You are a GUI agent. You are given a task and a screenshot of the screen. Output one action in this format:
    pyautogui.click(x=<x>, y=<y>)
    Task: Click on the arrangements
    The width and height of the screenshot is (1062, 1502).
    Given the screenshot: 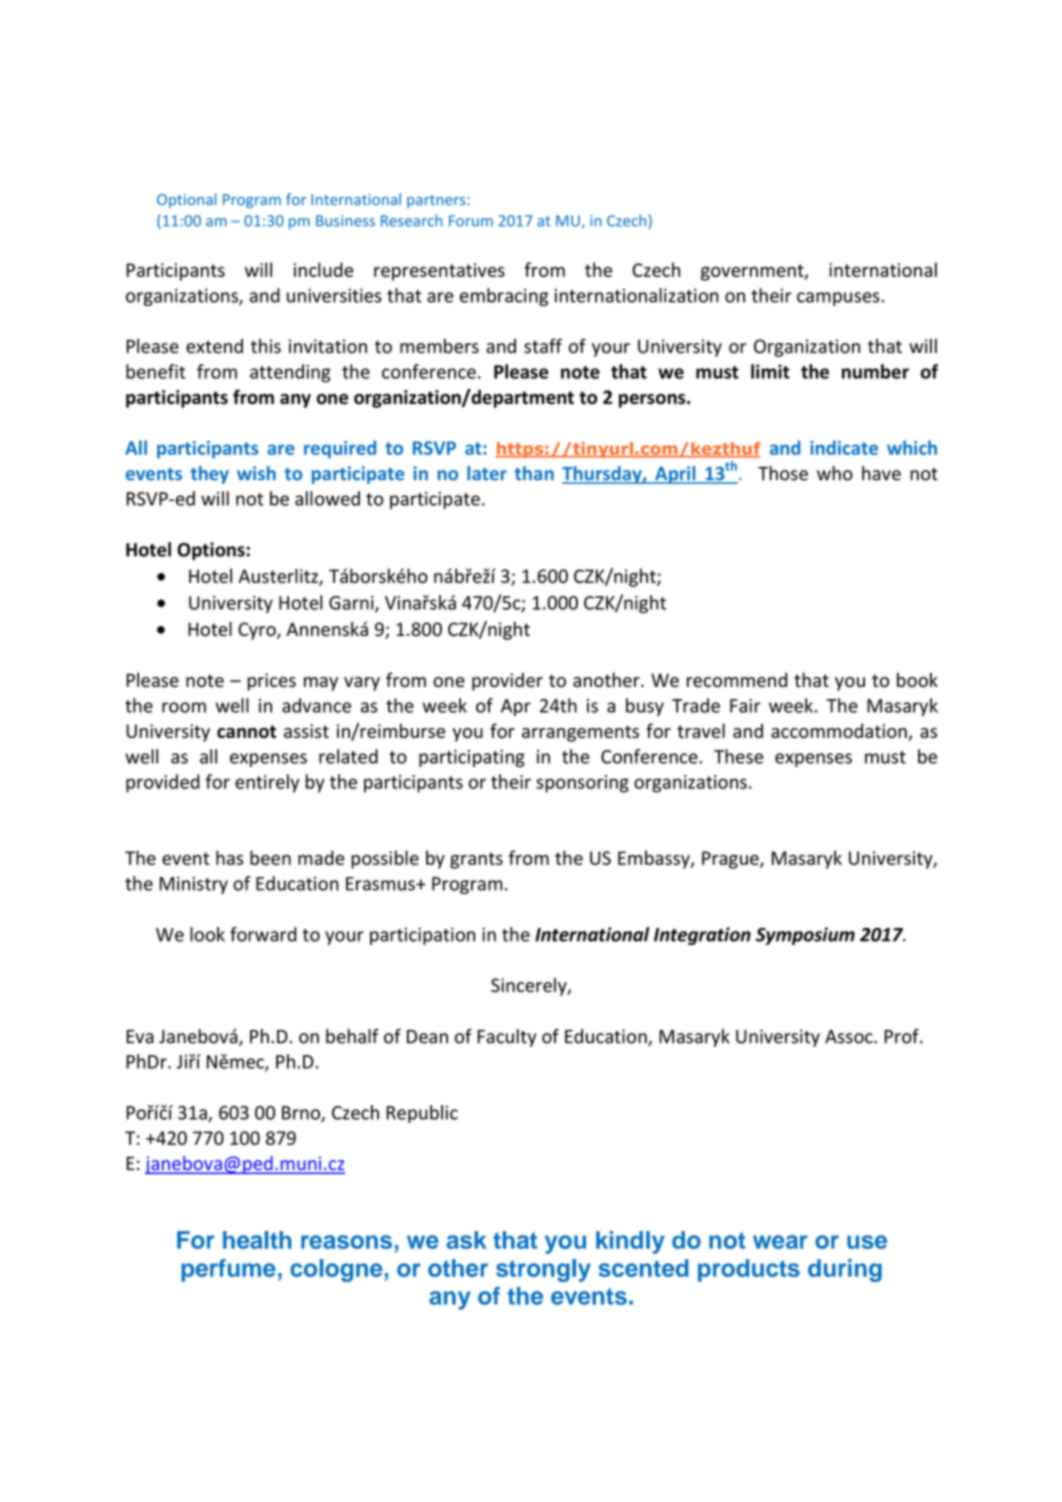 What is the action you would take?
    pyautogui.click(x=580, y=733)
